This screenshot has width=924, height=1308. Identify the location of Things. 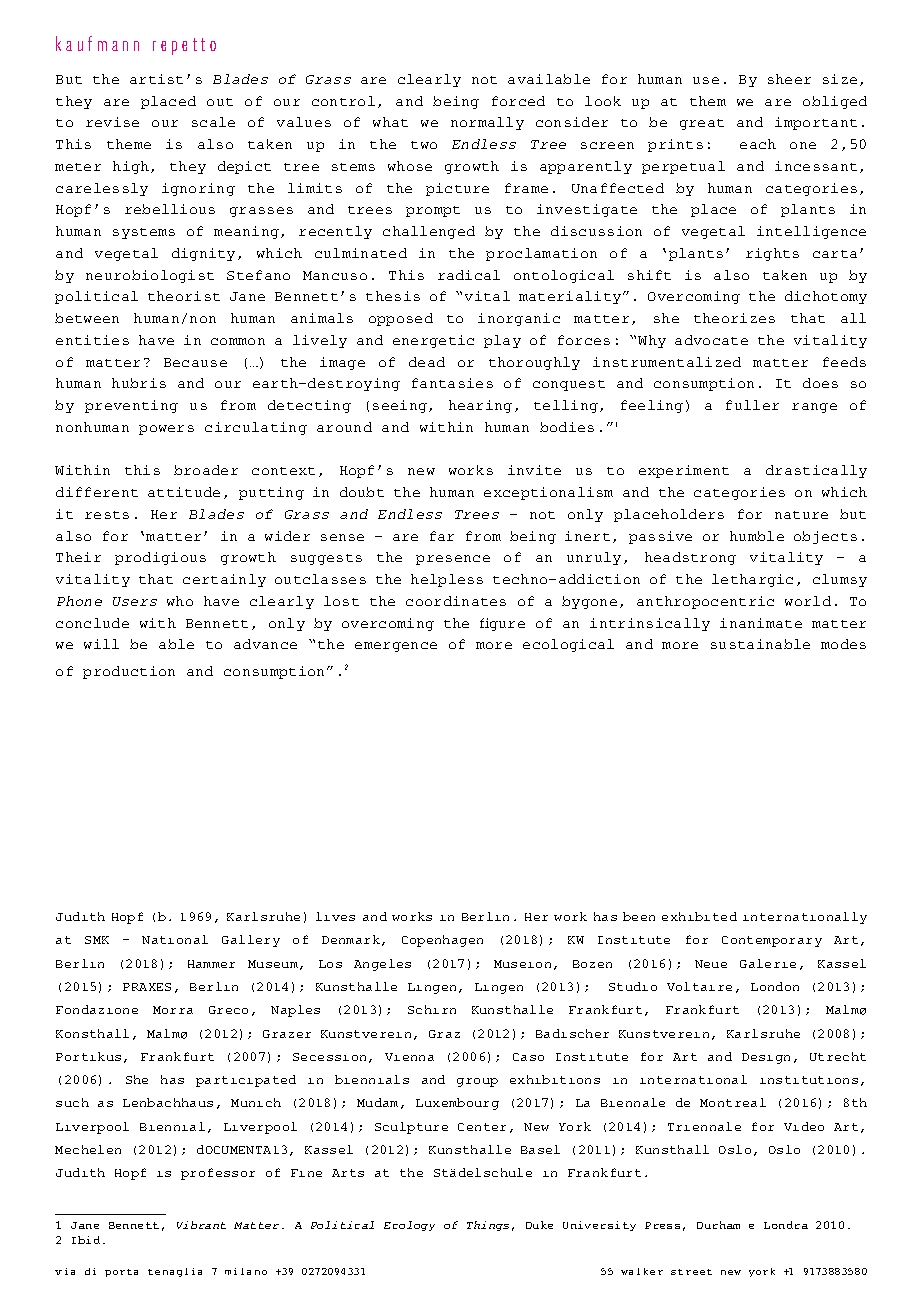
(488, 1226).
